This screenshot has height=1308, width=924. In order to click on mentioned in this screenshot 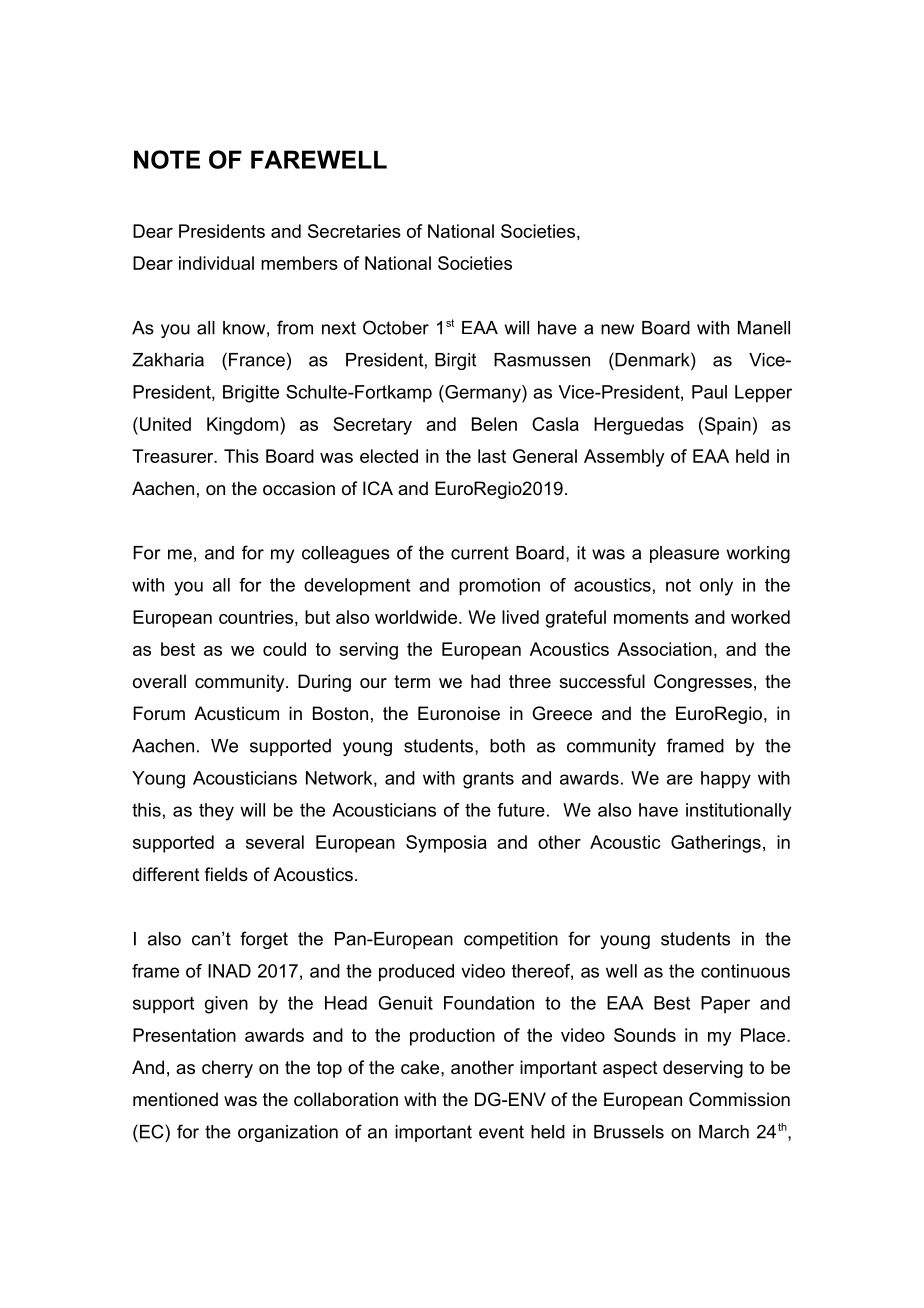, I will do `click(175, 1099)`.
